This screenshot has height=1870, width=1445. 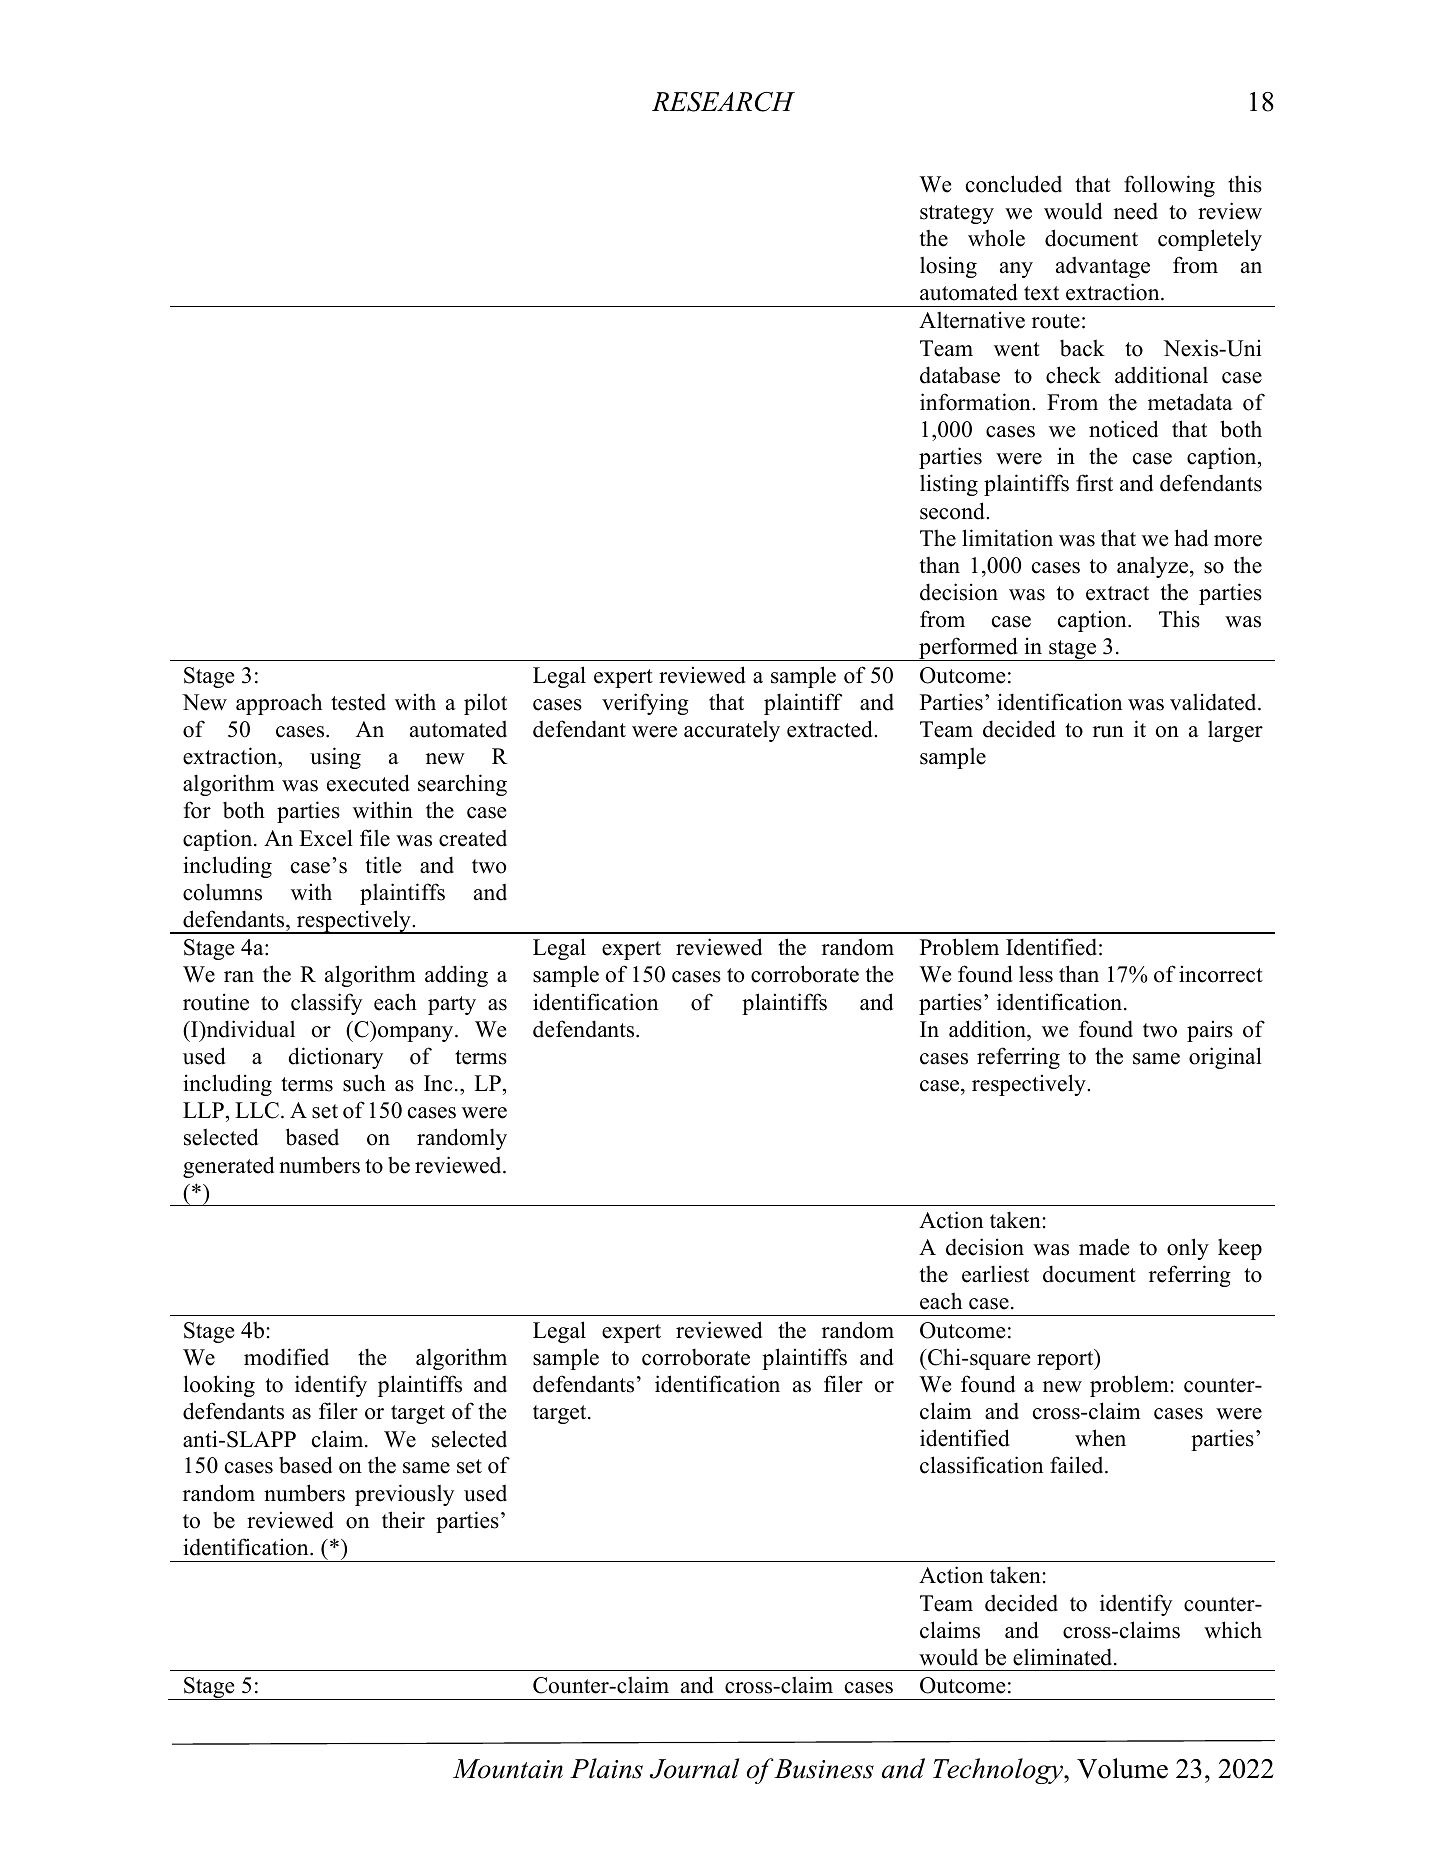 What do you see at coordinates (957, 214) in the screenshot?
I see `strategy` at bounding box center [957, 214].
